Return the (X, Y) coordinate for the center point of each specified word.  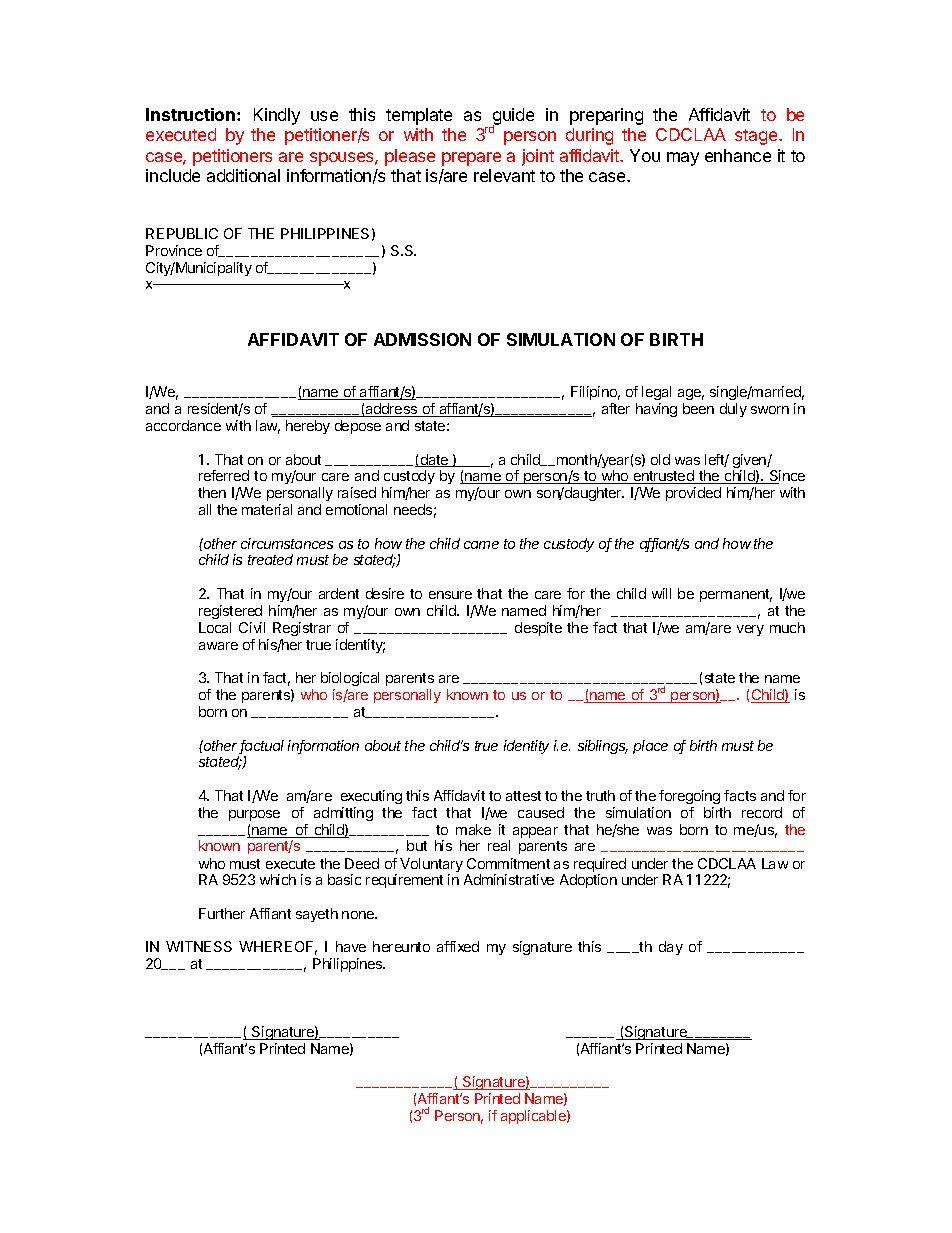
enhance (738, 155)
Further (222, 913)
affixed (458, 946)
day (671, 948)
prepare (471, 159)
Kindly (277, 116)
